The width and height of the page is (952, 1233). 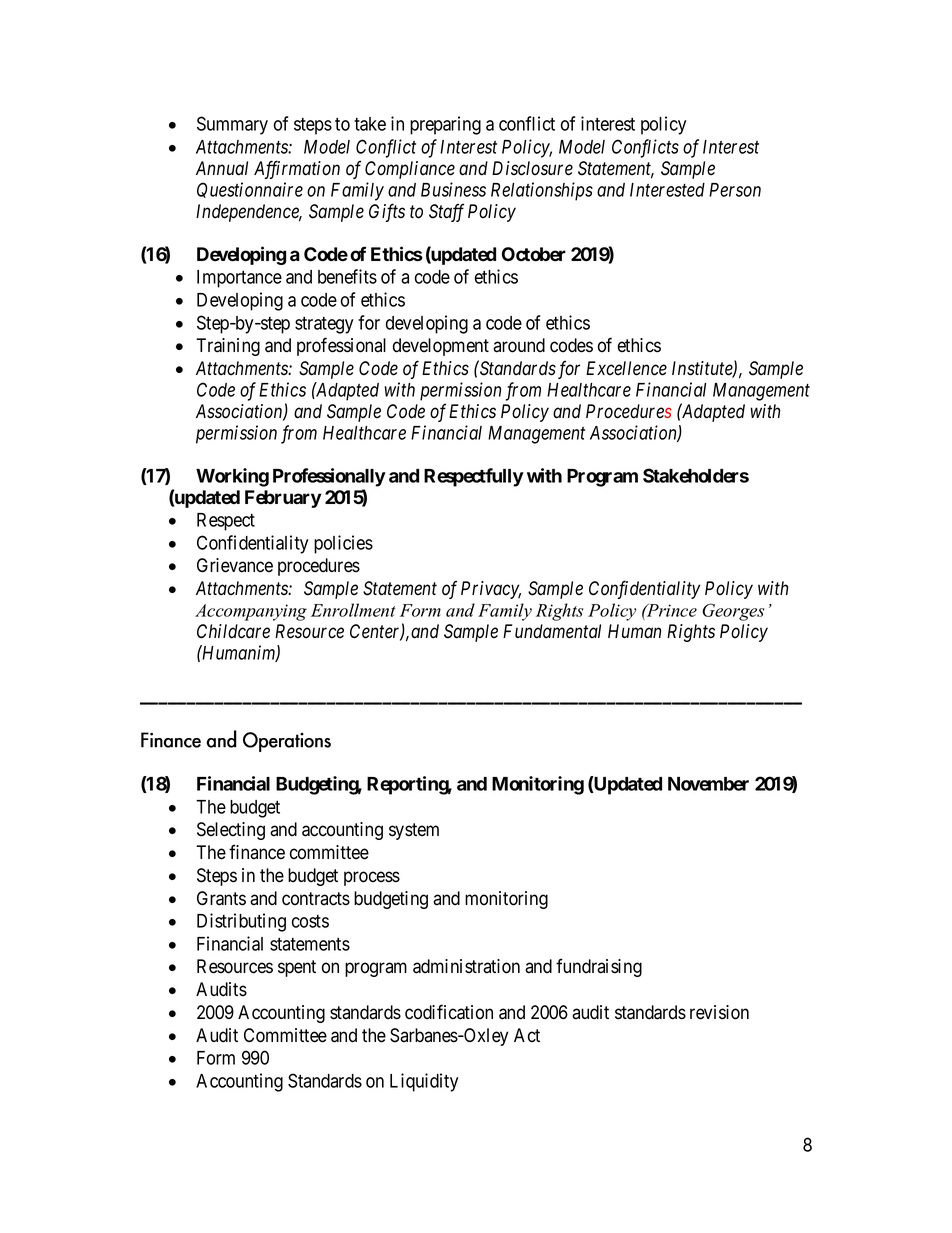 I want to click on Affirmation, so click(x=297, y=169).
